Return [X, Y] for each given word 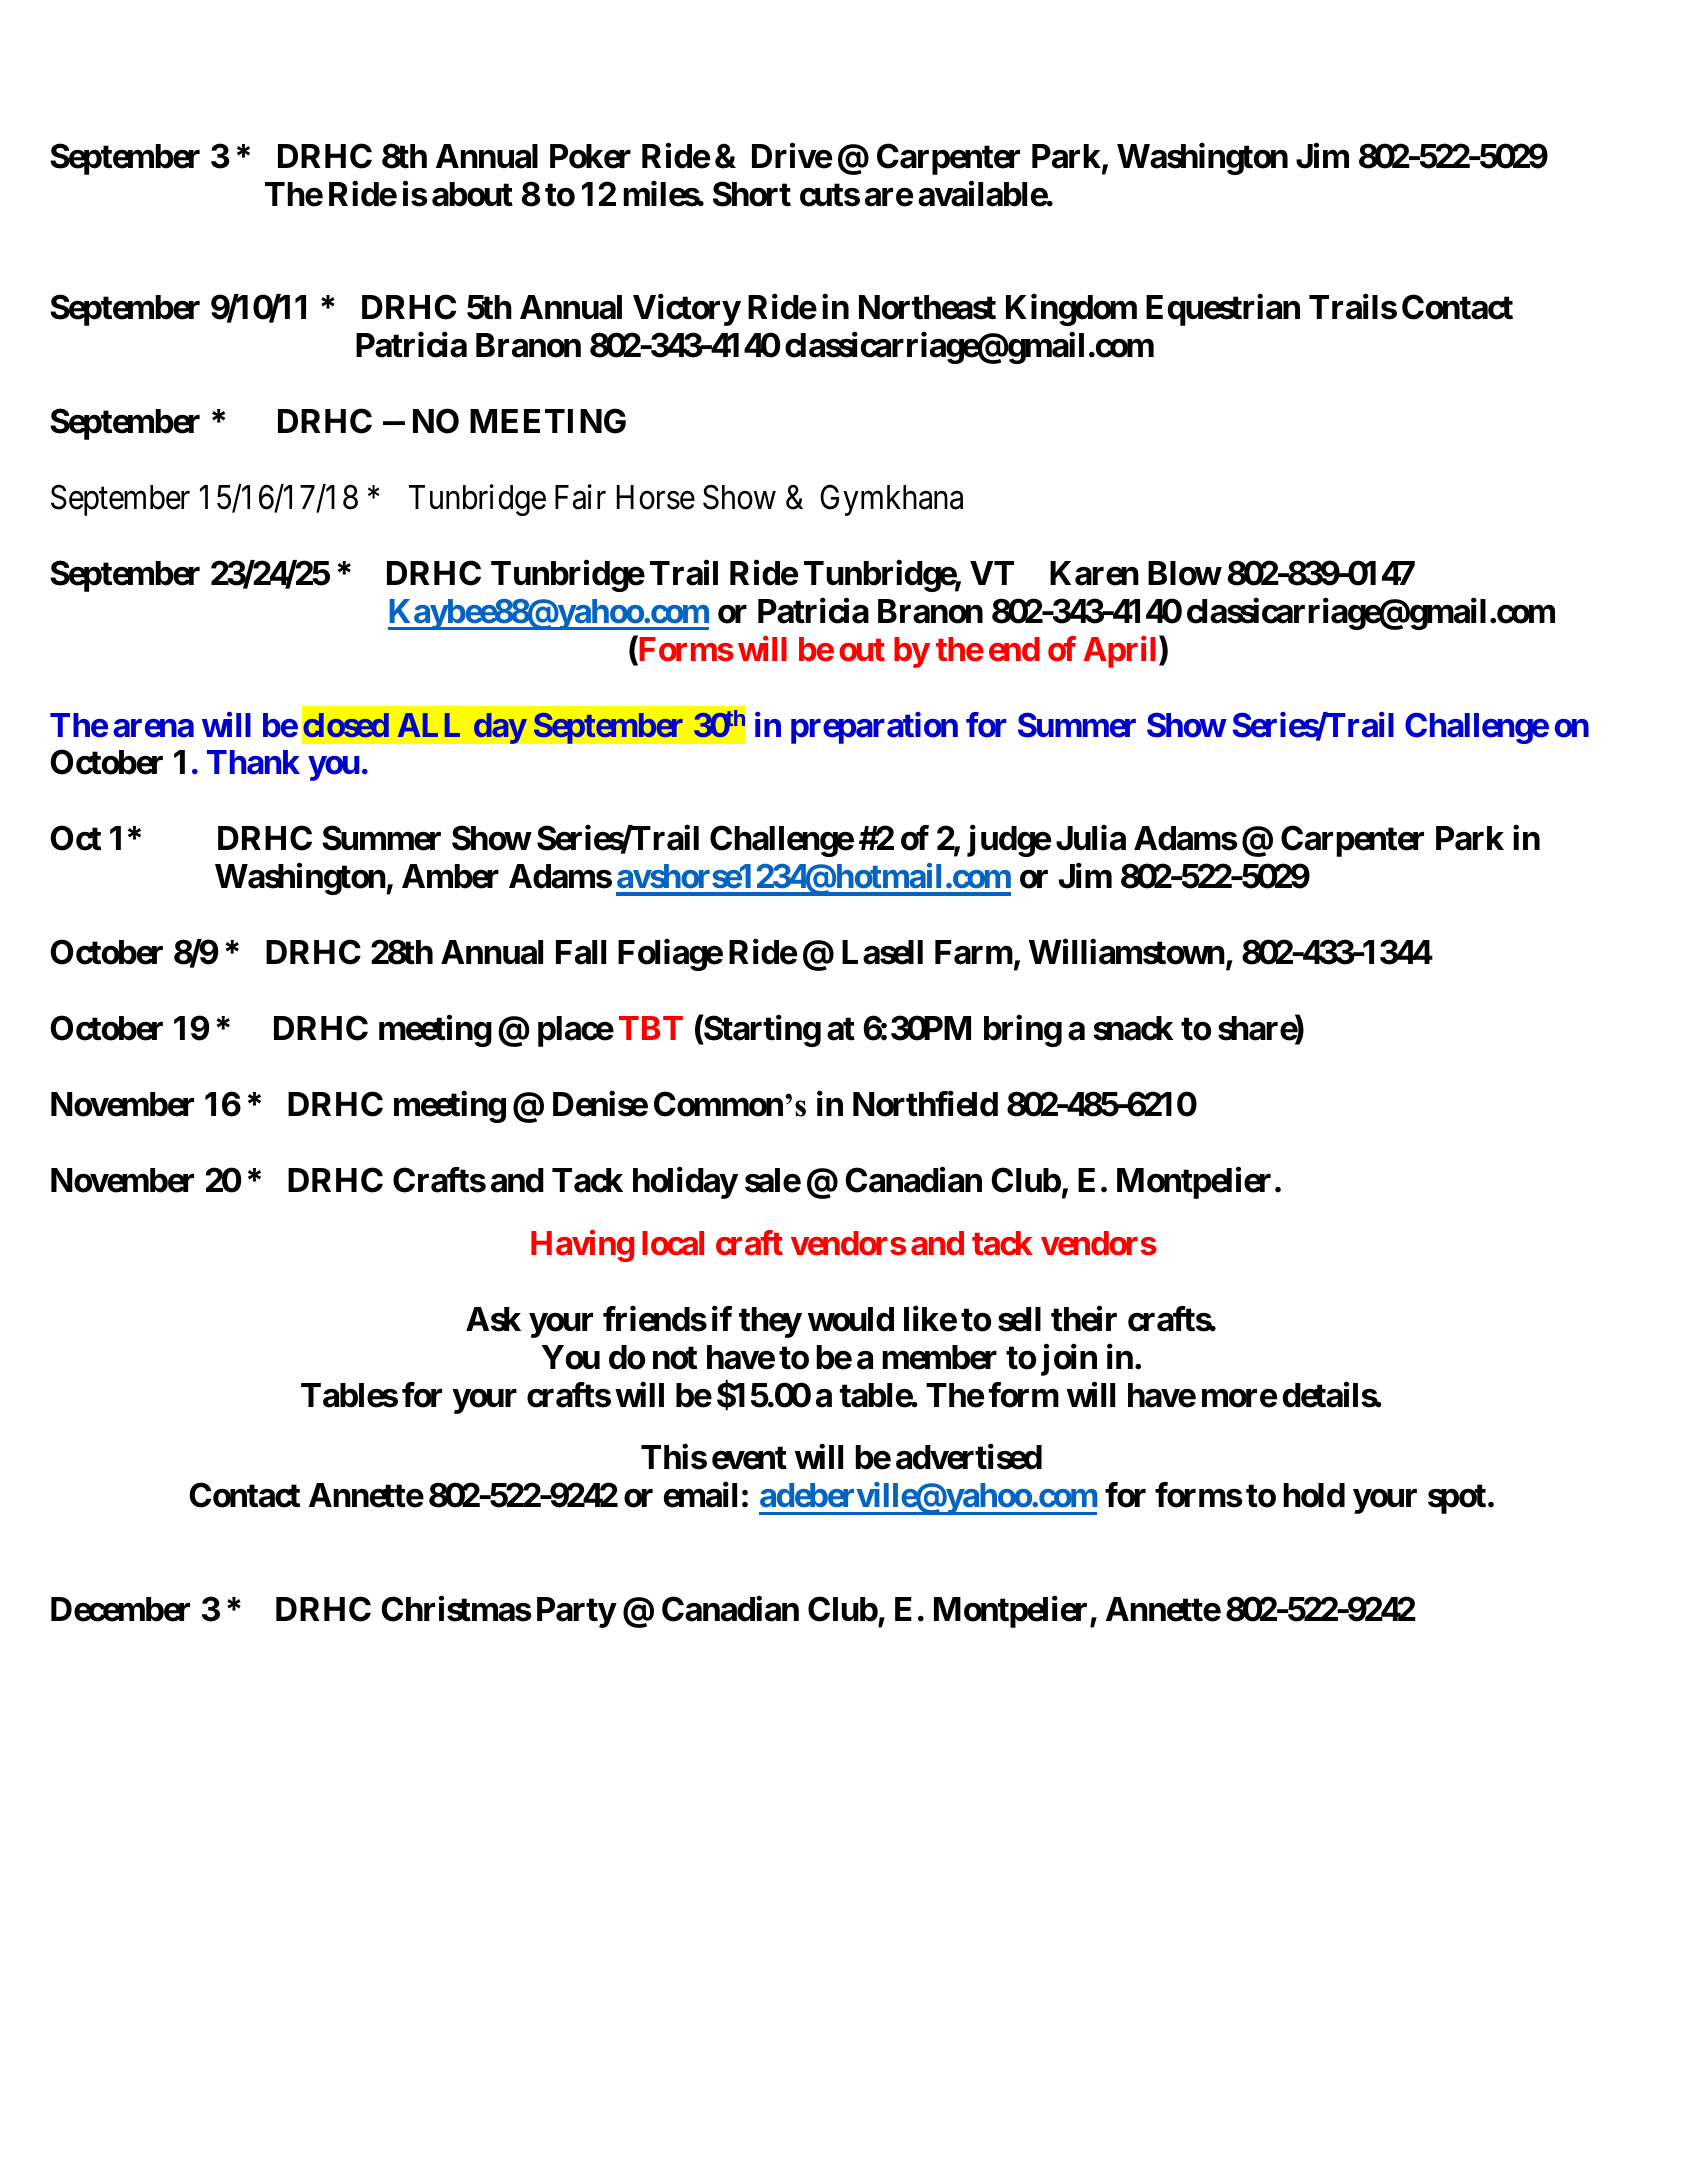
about [472, 194]
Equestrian [1223, 310]
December [120, 1609]
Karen [1094, 573]
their [1084, 1319]
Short [752, 194]
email [700, 1495]
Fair [580, 497]
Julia [1091, 838]
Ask [493, 1319]
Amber [450, 876]
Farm [974, 952]
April [1122, 652]
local [673, 1243]
